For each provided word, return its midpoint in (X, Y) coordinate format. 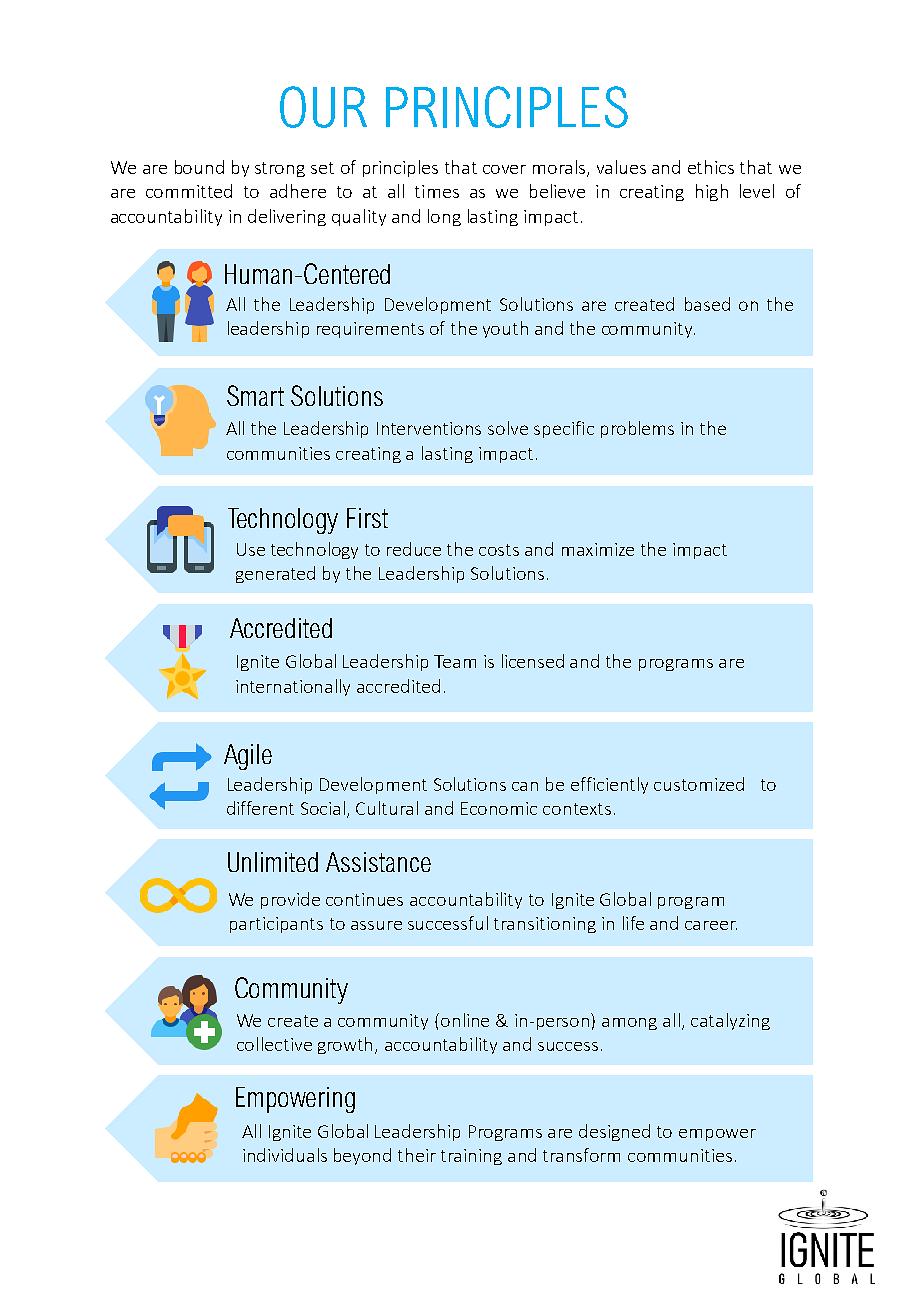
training (471, 1157)
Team (455, 661)
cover (504, 169)
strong (280, 169)
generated (275, 574)
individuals (285, 1155)
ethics (711, 167)
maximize (598, 549)
